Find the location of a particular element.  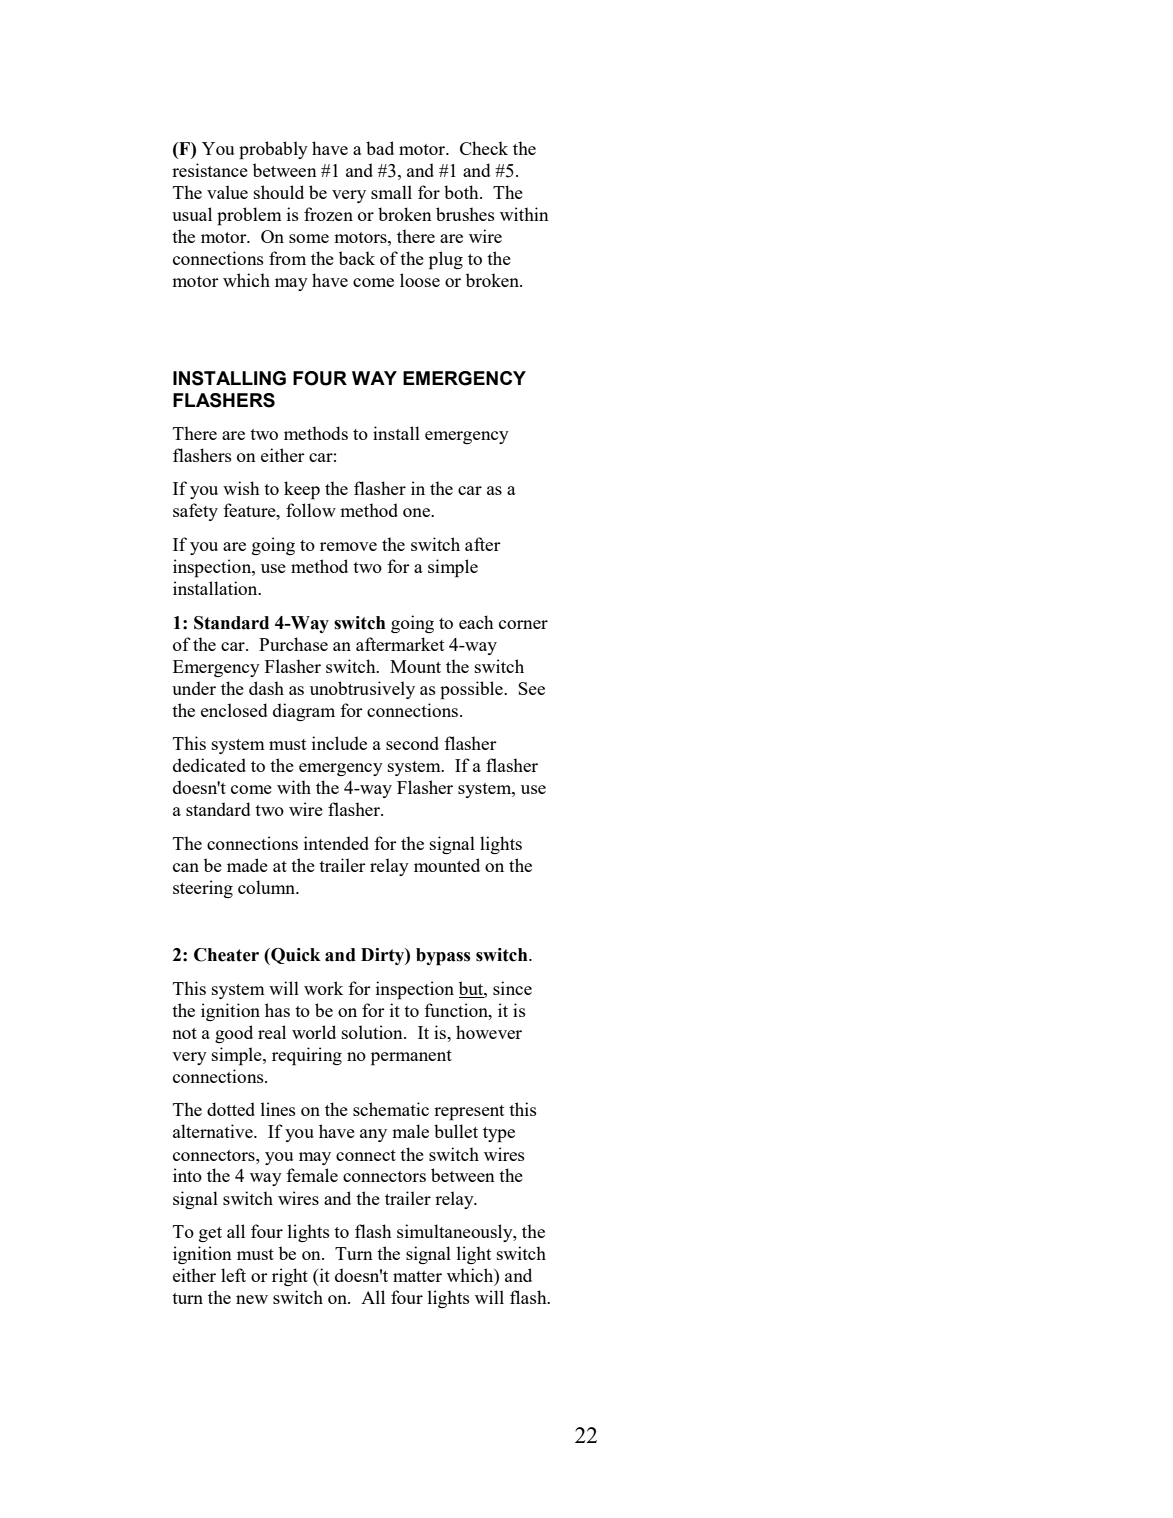

each is located at coordinates (476, 622).
